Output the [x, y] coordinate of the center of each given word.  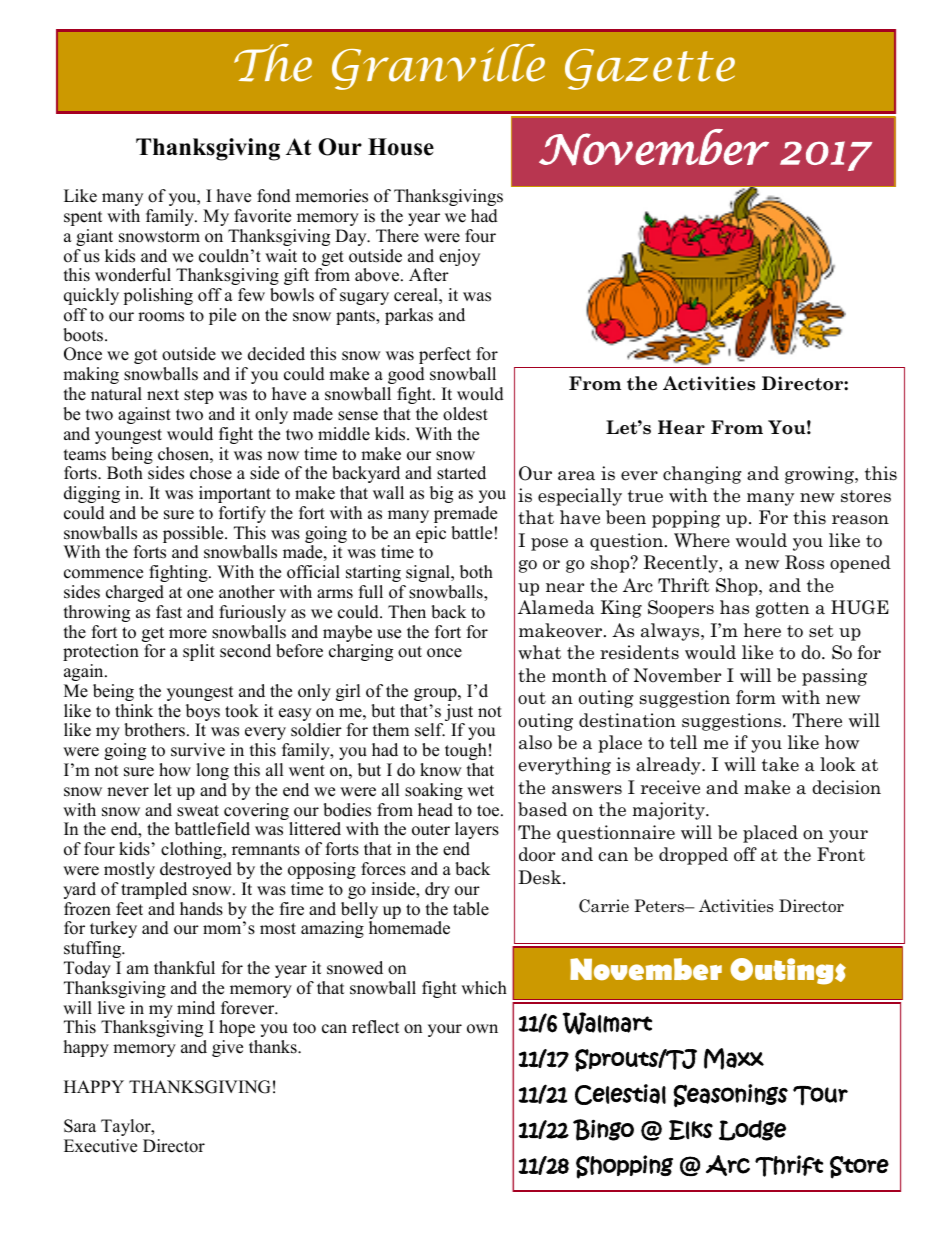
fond [274, 196]
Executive [100, 1146]
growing [820, 475]
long [212, 771]
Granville [438, 67]
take [780, 764]
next [163, 395]
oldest [465, 414]
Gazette [650, 69]
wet [480, 791]
